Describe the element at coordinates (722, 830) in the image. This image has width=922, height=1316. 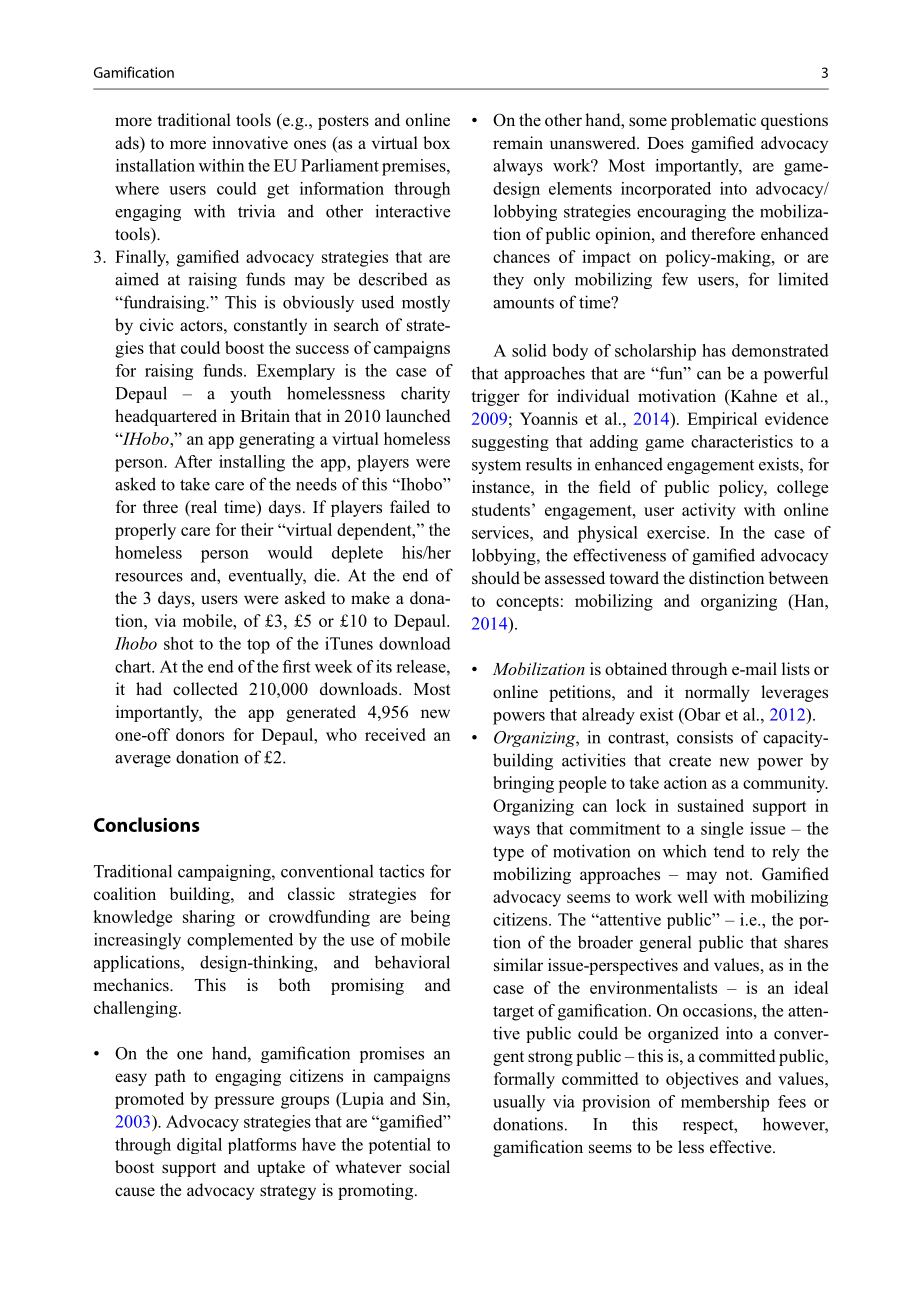
I see `single` at that location.
